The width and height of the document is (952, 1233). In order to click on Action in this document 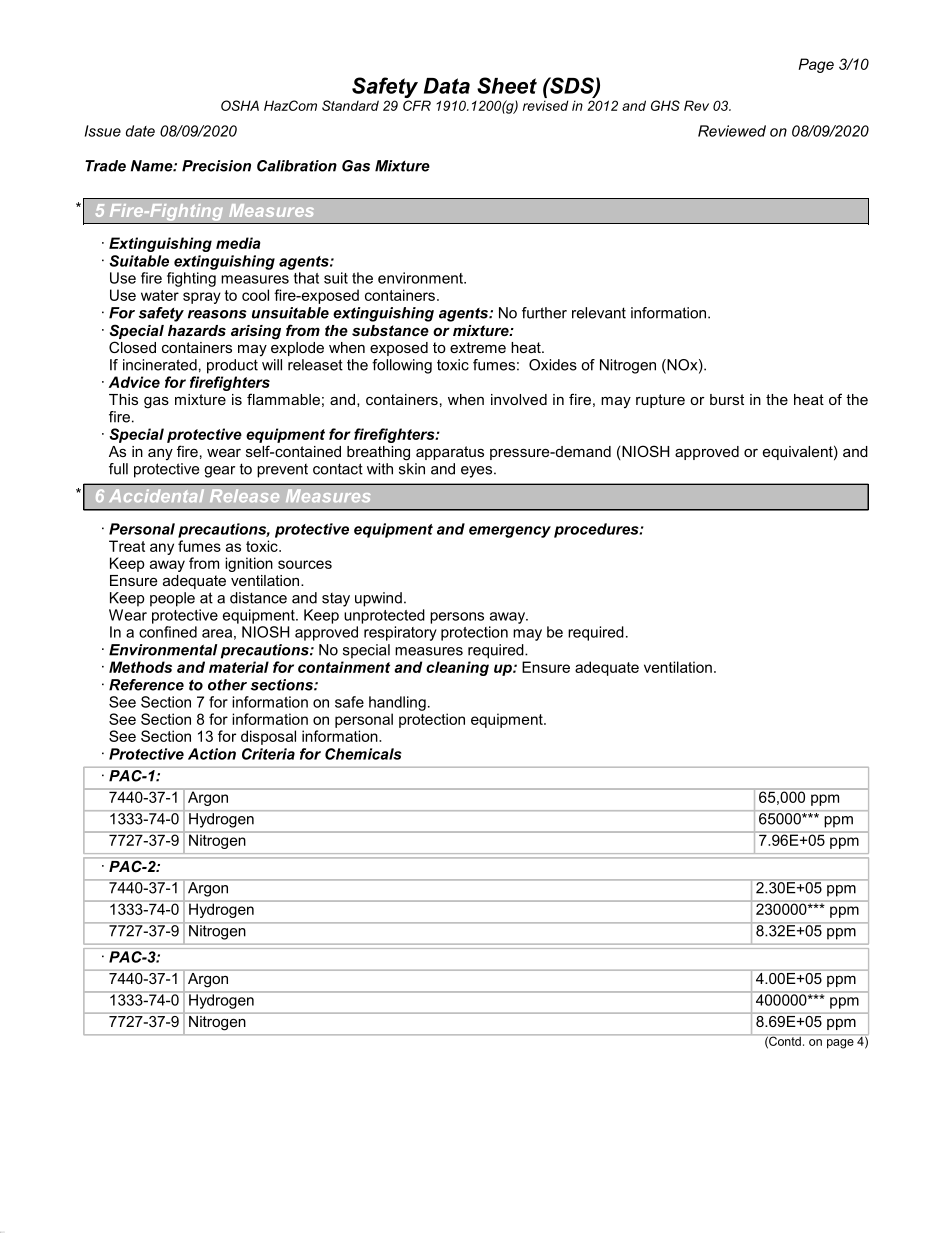, I will do `click(212, 754)`.
